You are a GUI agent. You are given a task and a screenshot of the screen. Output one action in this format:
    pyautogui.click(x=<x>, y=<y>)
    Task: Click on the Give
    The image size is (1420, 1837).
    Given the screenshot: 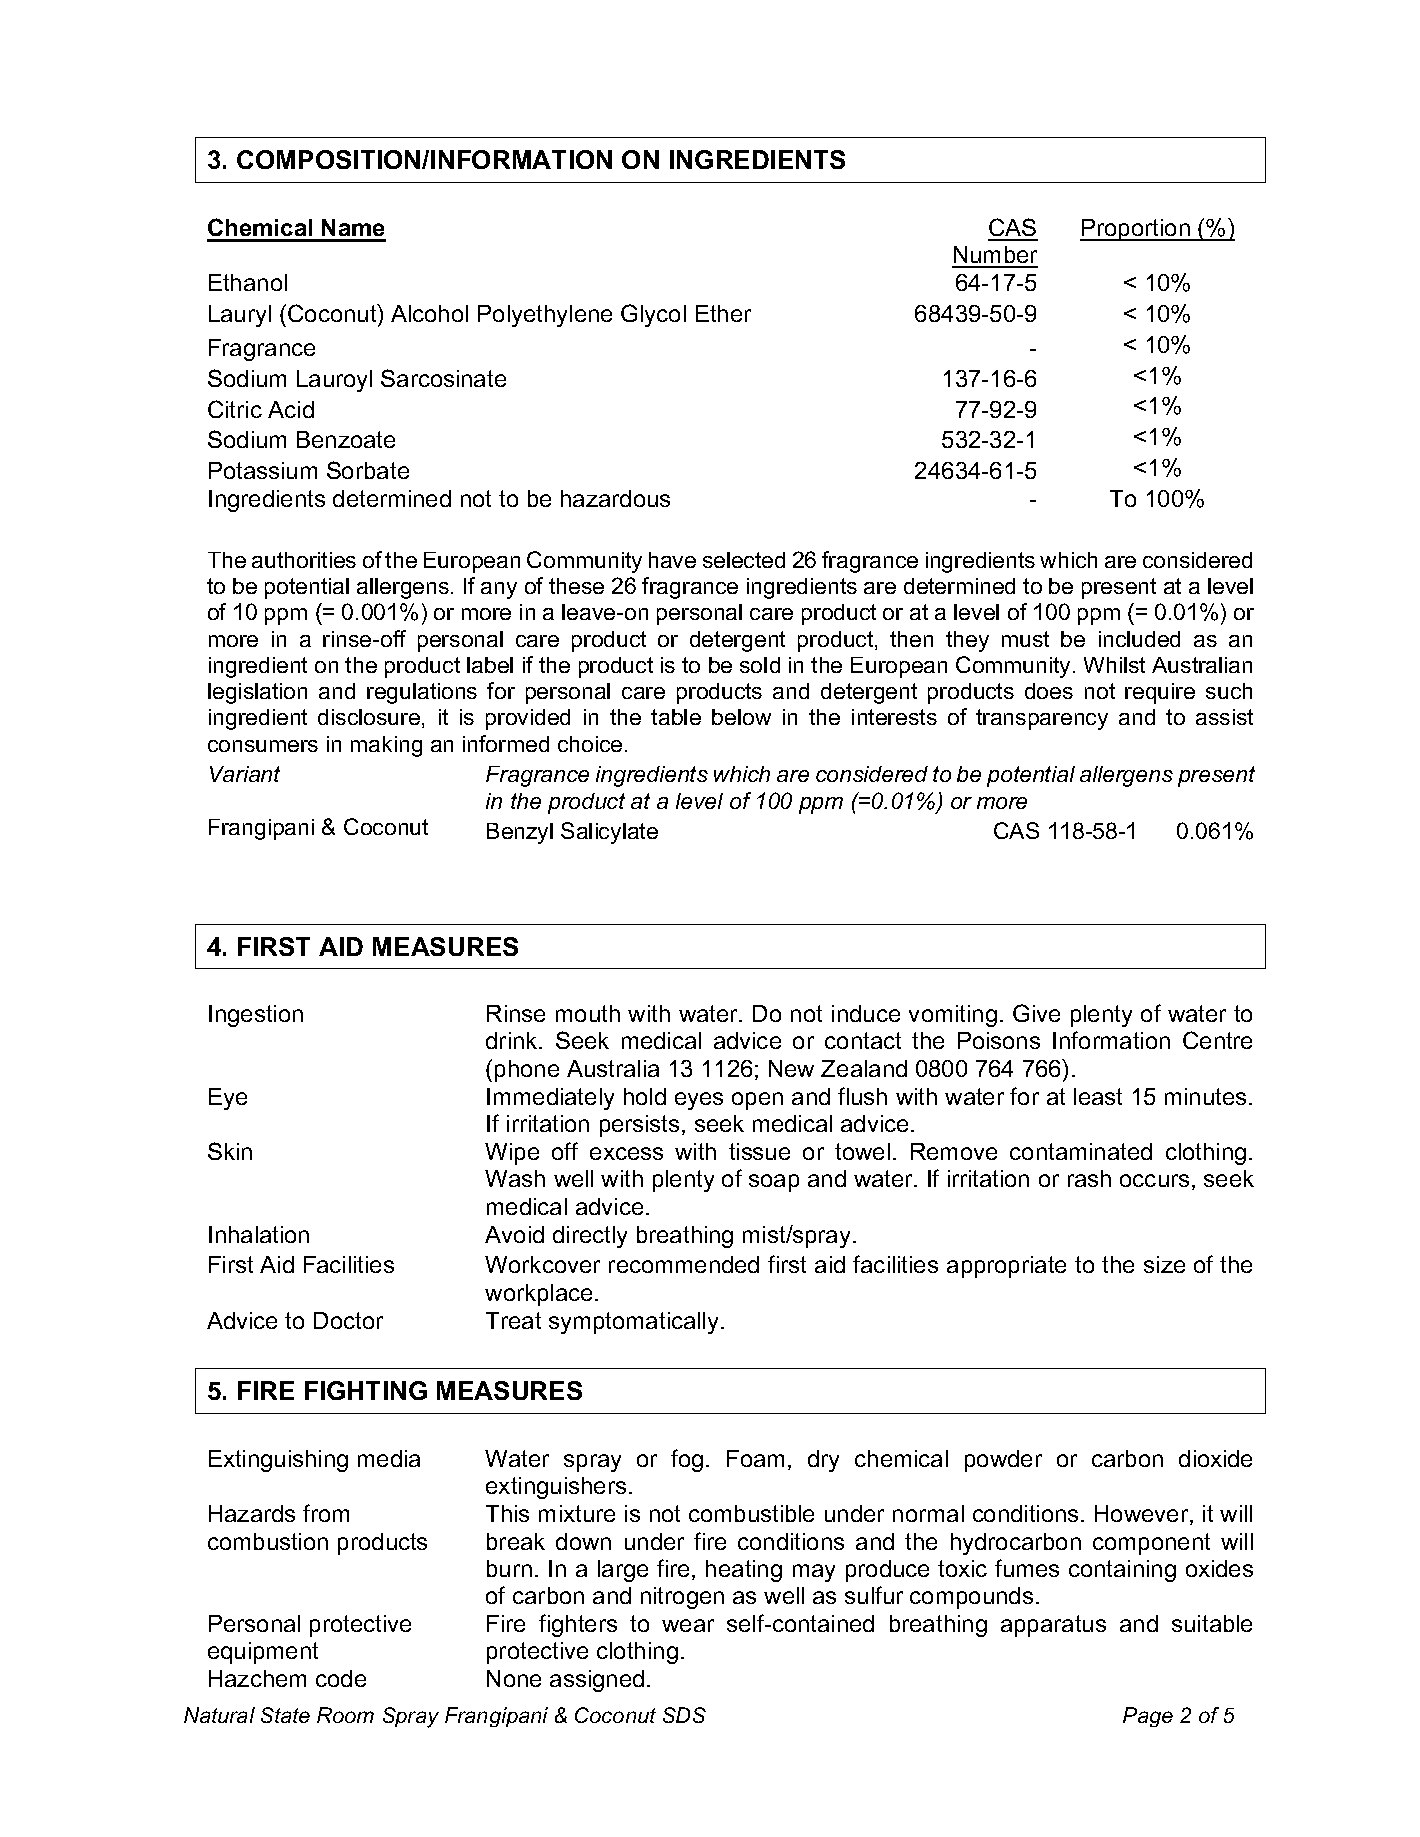 What is the action you would take?
    pyautogui.click(x=1036, y=1013)
